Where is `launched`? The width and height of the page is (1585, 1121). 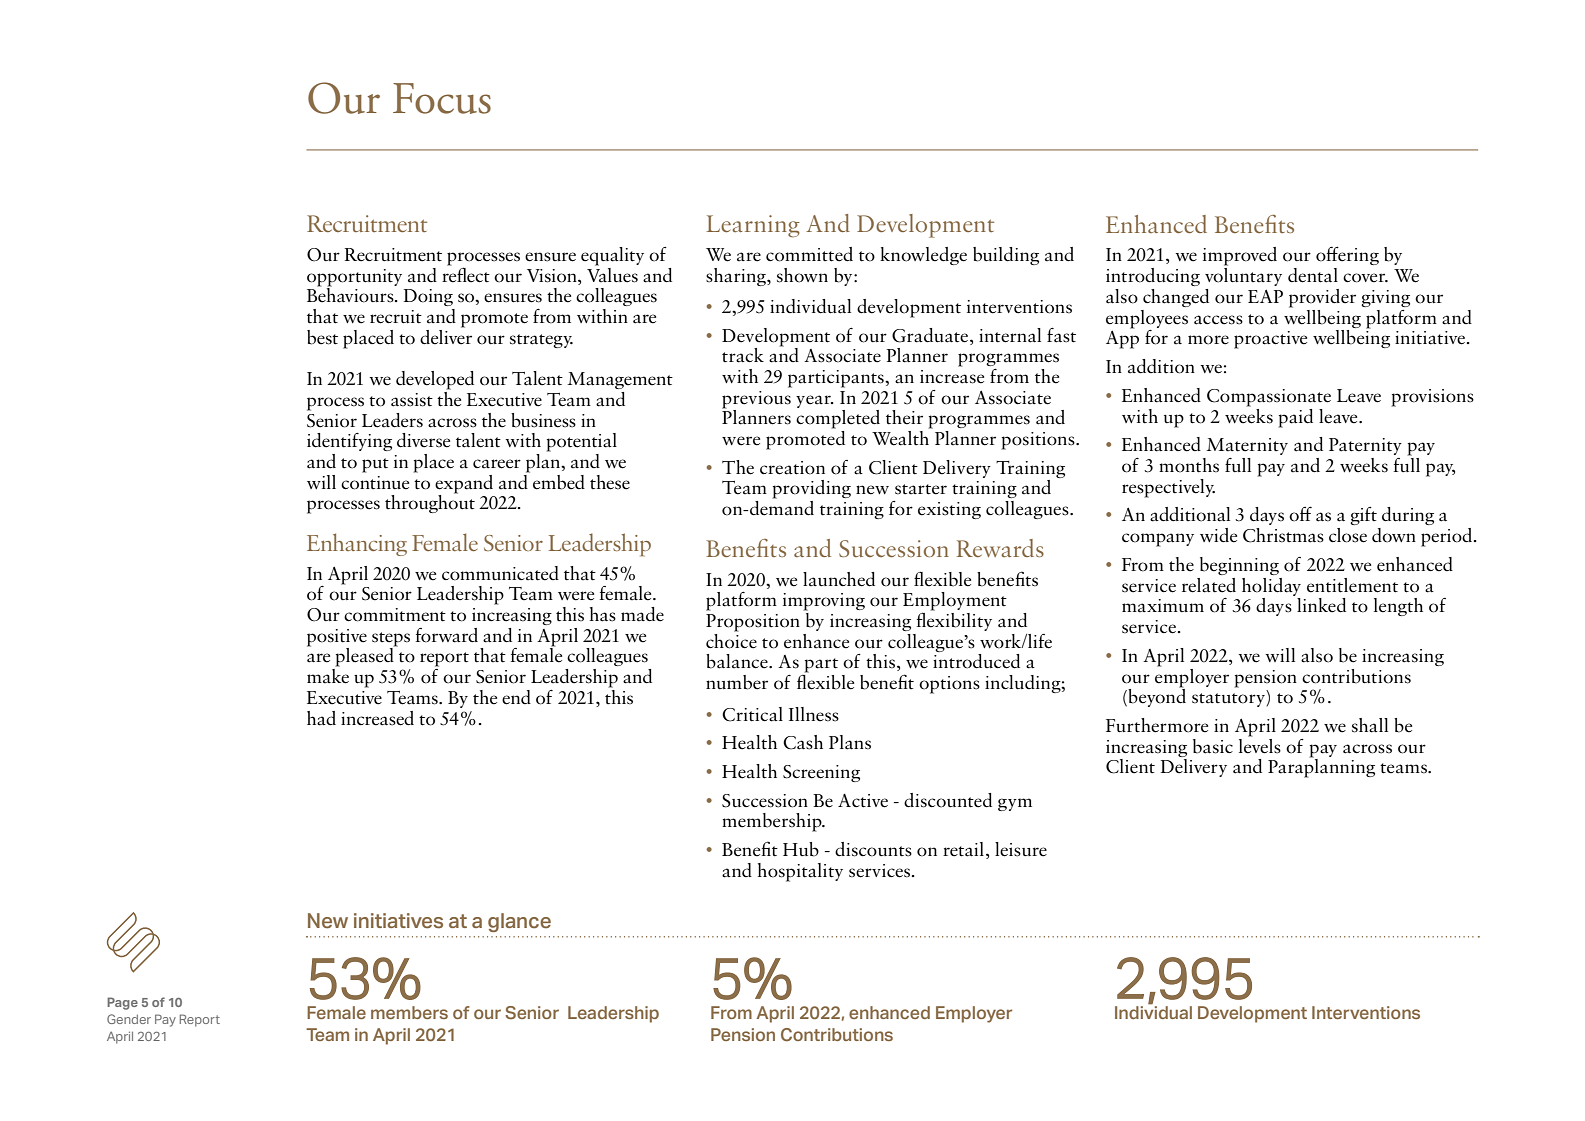 launched is located at coordinates (839, 579).
